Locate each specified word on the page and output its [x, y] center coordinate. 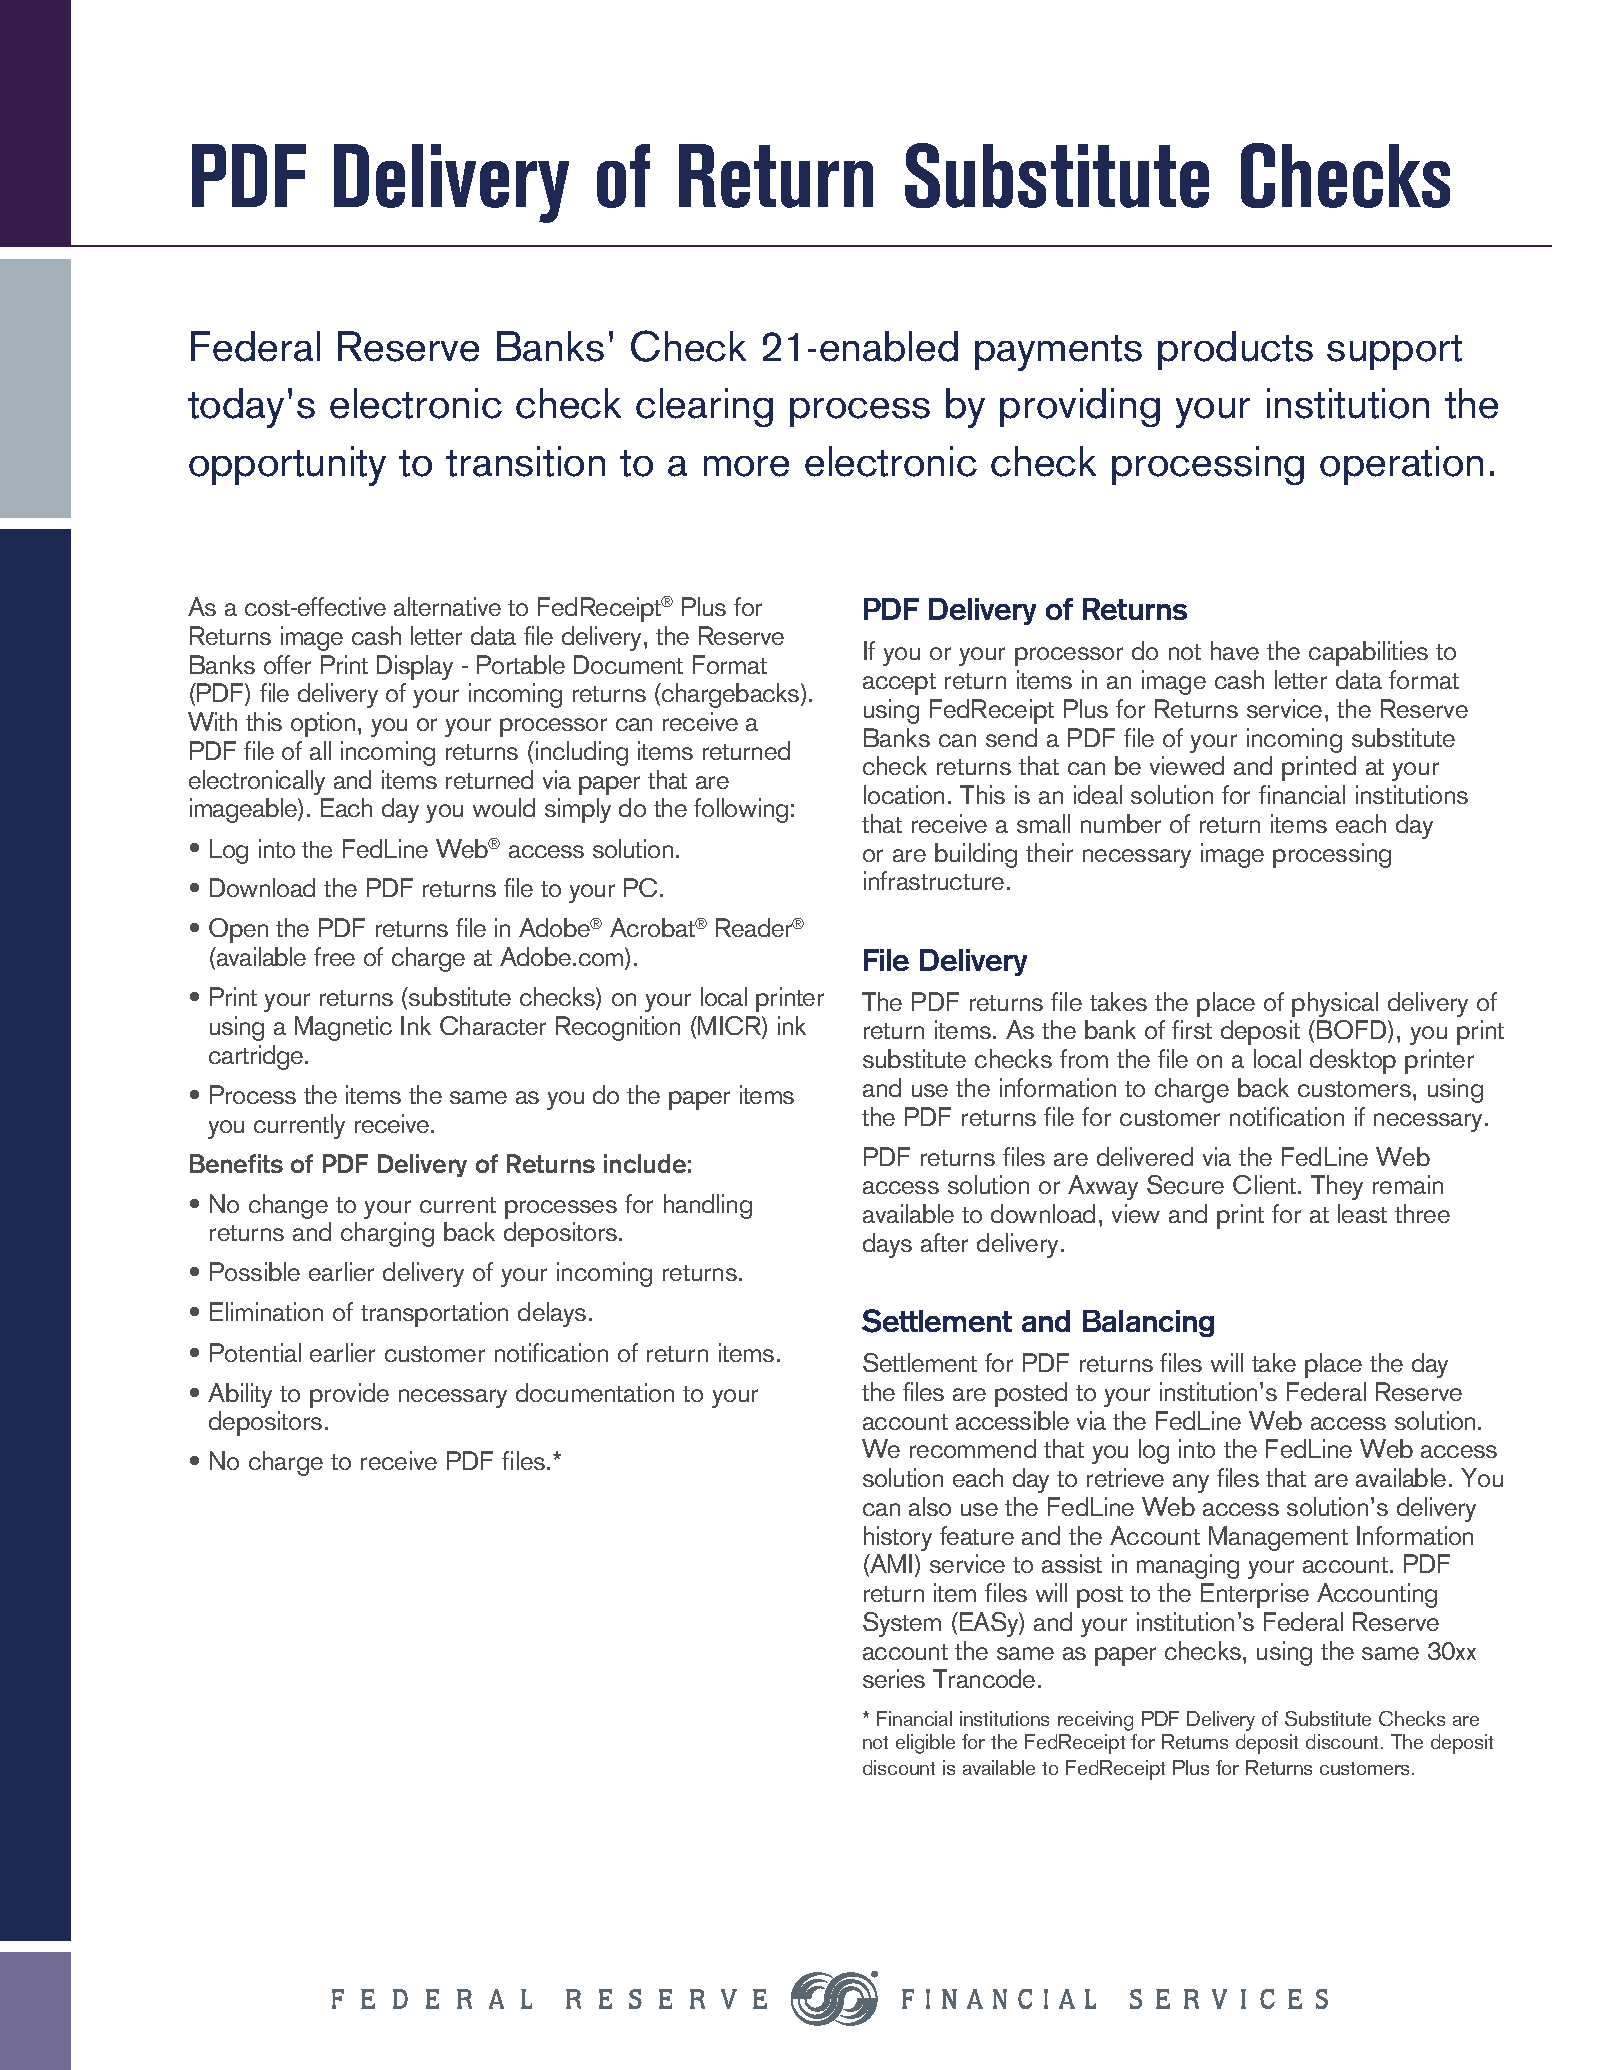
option [323, 724]
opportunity [287, 466]
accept [899, 684]
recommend [973, 1448]
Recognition [618, 1028]
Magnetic [343, 1028]
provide [349, 1395]
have [1235, 650]
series [894, 1678]
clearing [704, 407]
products [1235, 350]
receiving [1095, 1721]
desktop [1353, 1061]
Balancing [1148, 1323]
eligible [925, 1744]
